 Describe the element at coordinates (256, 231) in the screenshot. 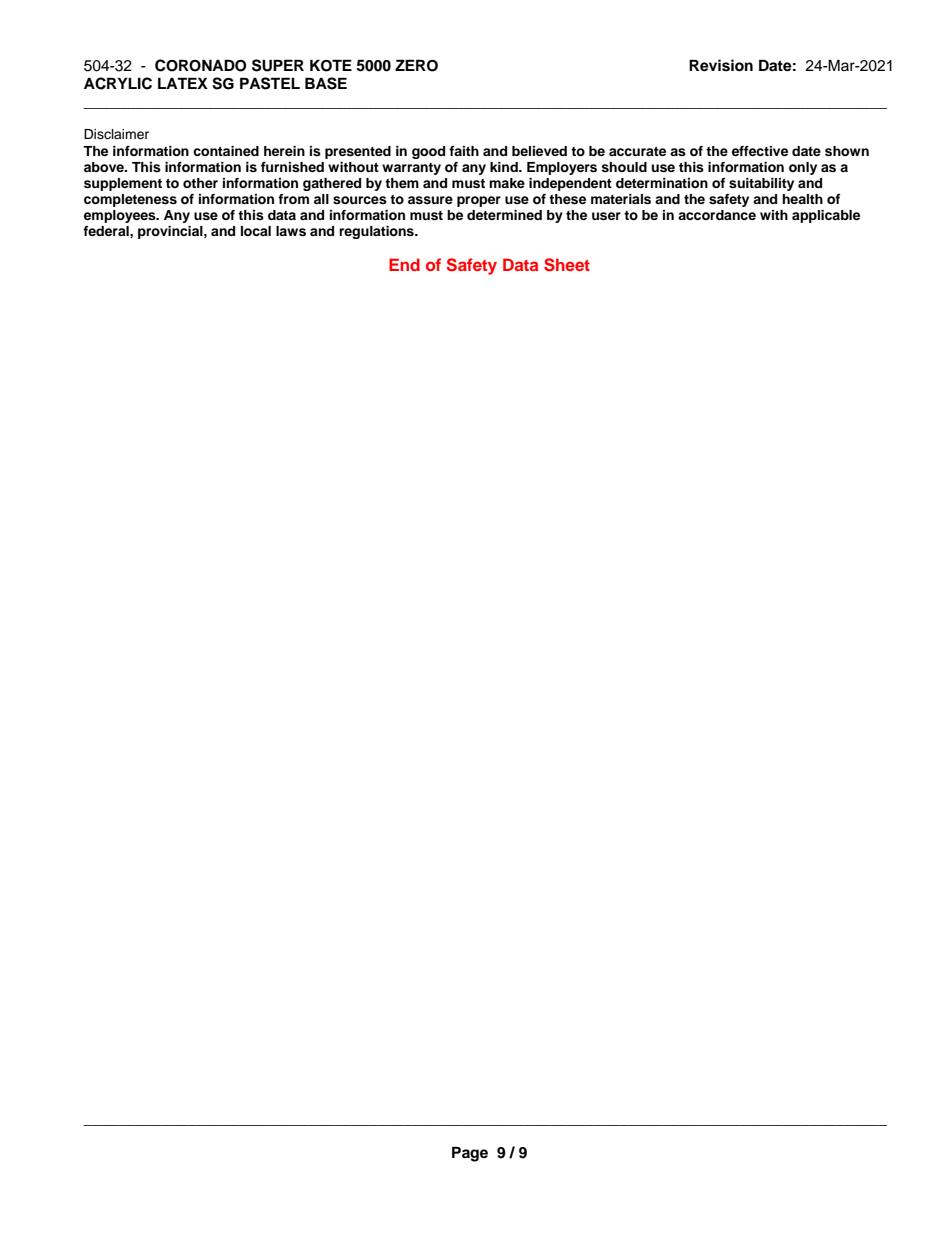

I see `local` at that location.
